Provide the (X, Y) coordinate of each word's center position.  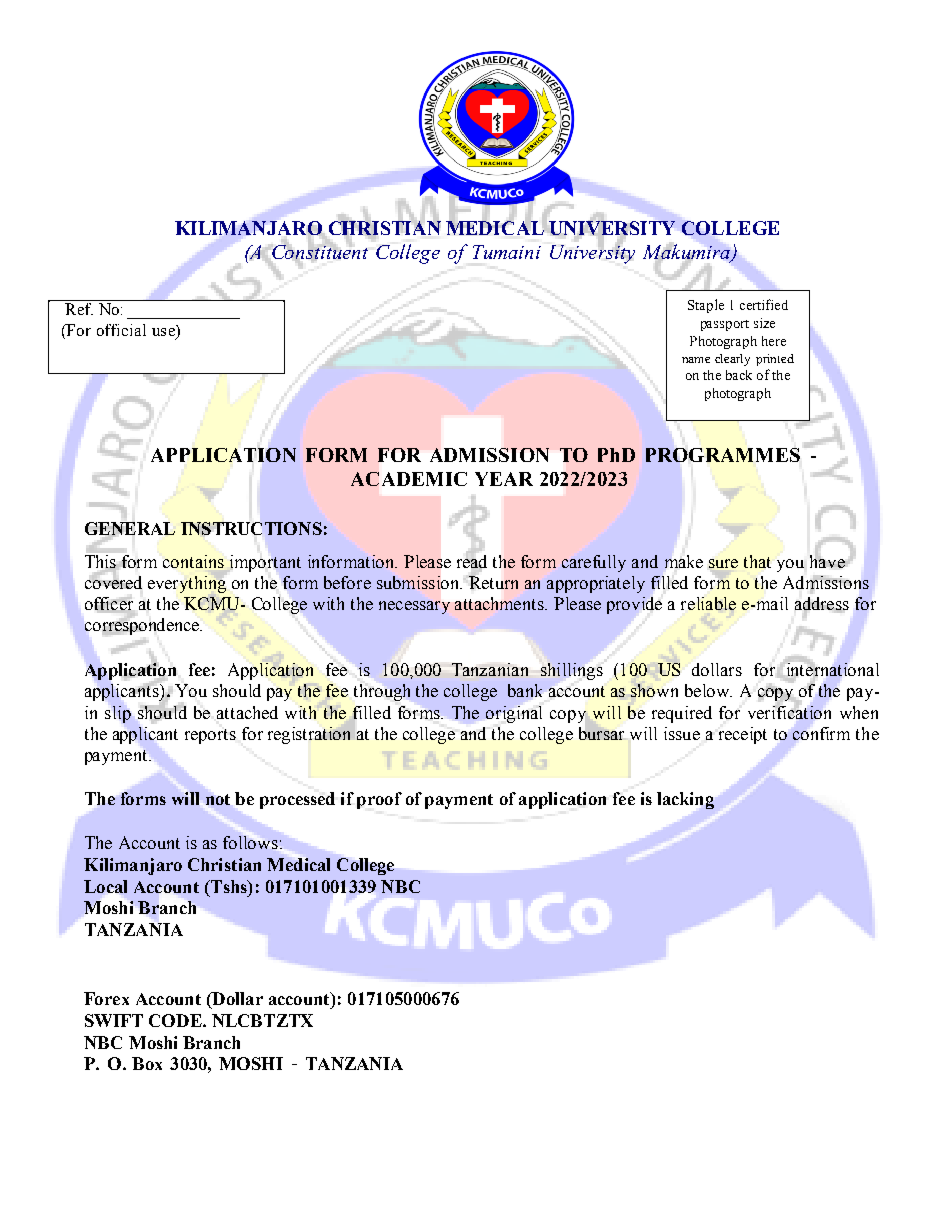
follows (250, 842)
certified (764, 304)
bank (525, 690)
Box (147, 1063)
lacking (685, 800)
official (121, 330)
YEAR (504, 479)
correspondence (143, 625)
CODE (176, 1020)
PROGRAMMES (723, 455)
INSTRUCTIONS (251, 528)
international (831, 669)
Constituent (318, 252)
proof (379, 800)
